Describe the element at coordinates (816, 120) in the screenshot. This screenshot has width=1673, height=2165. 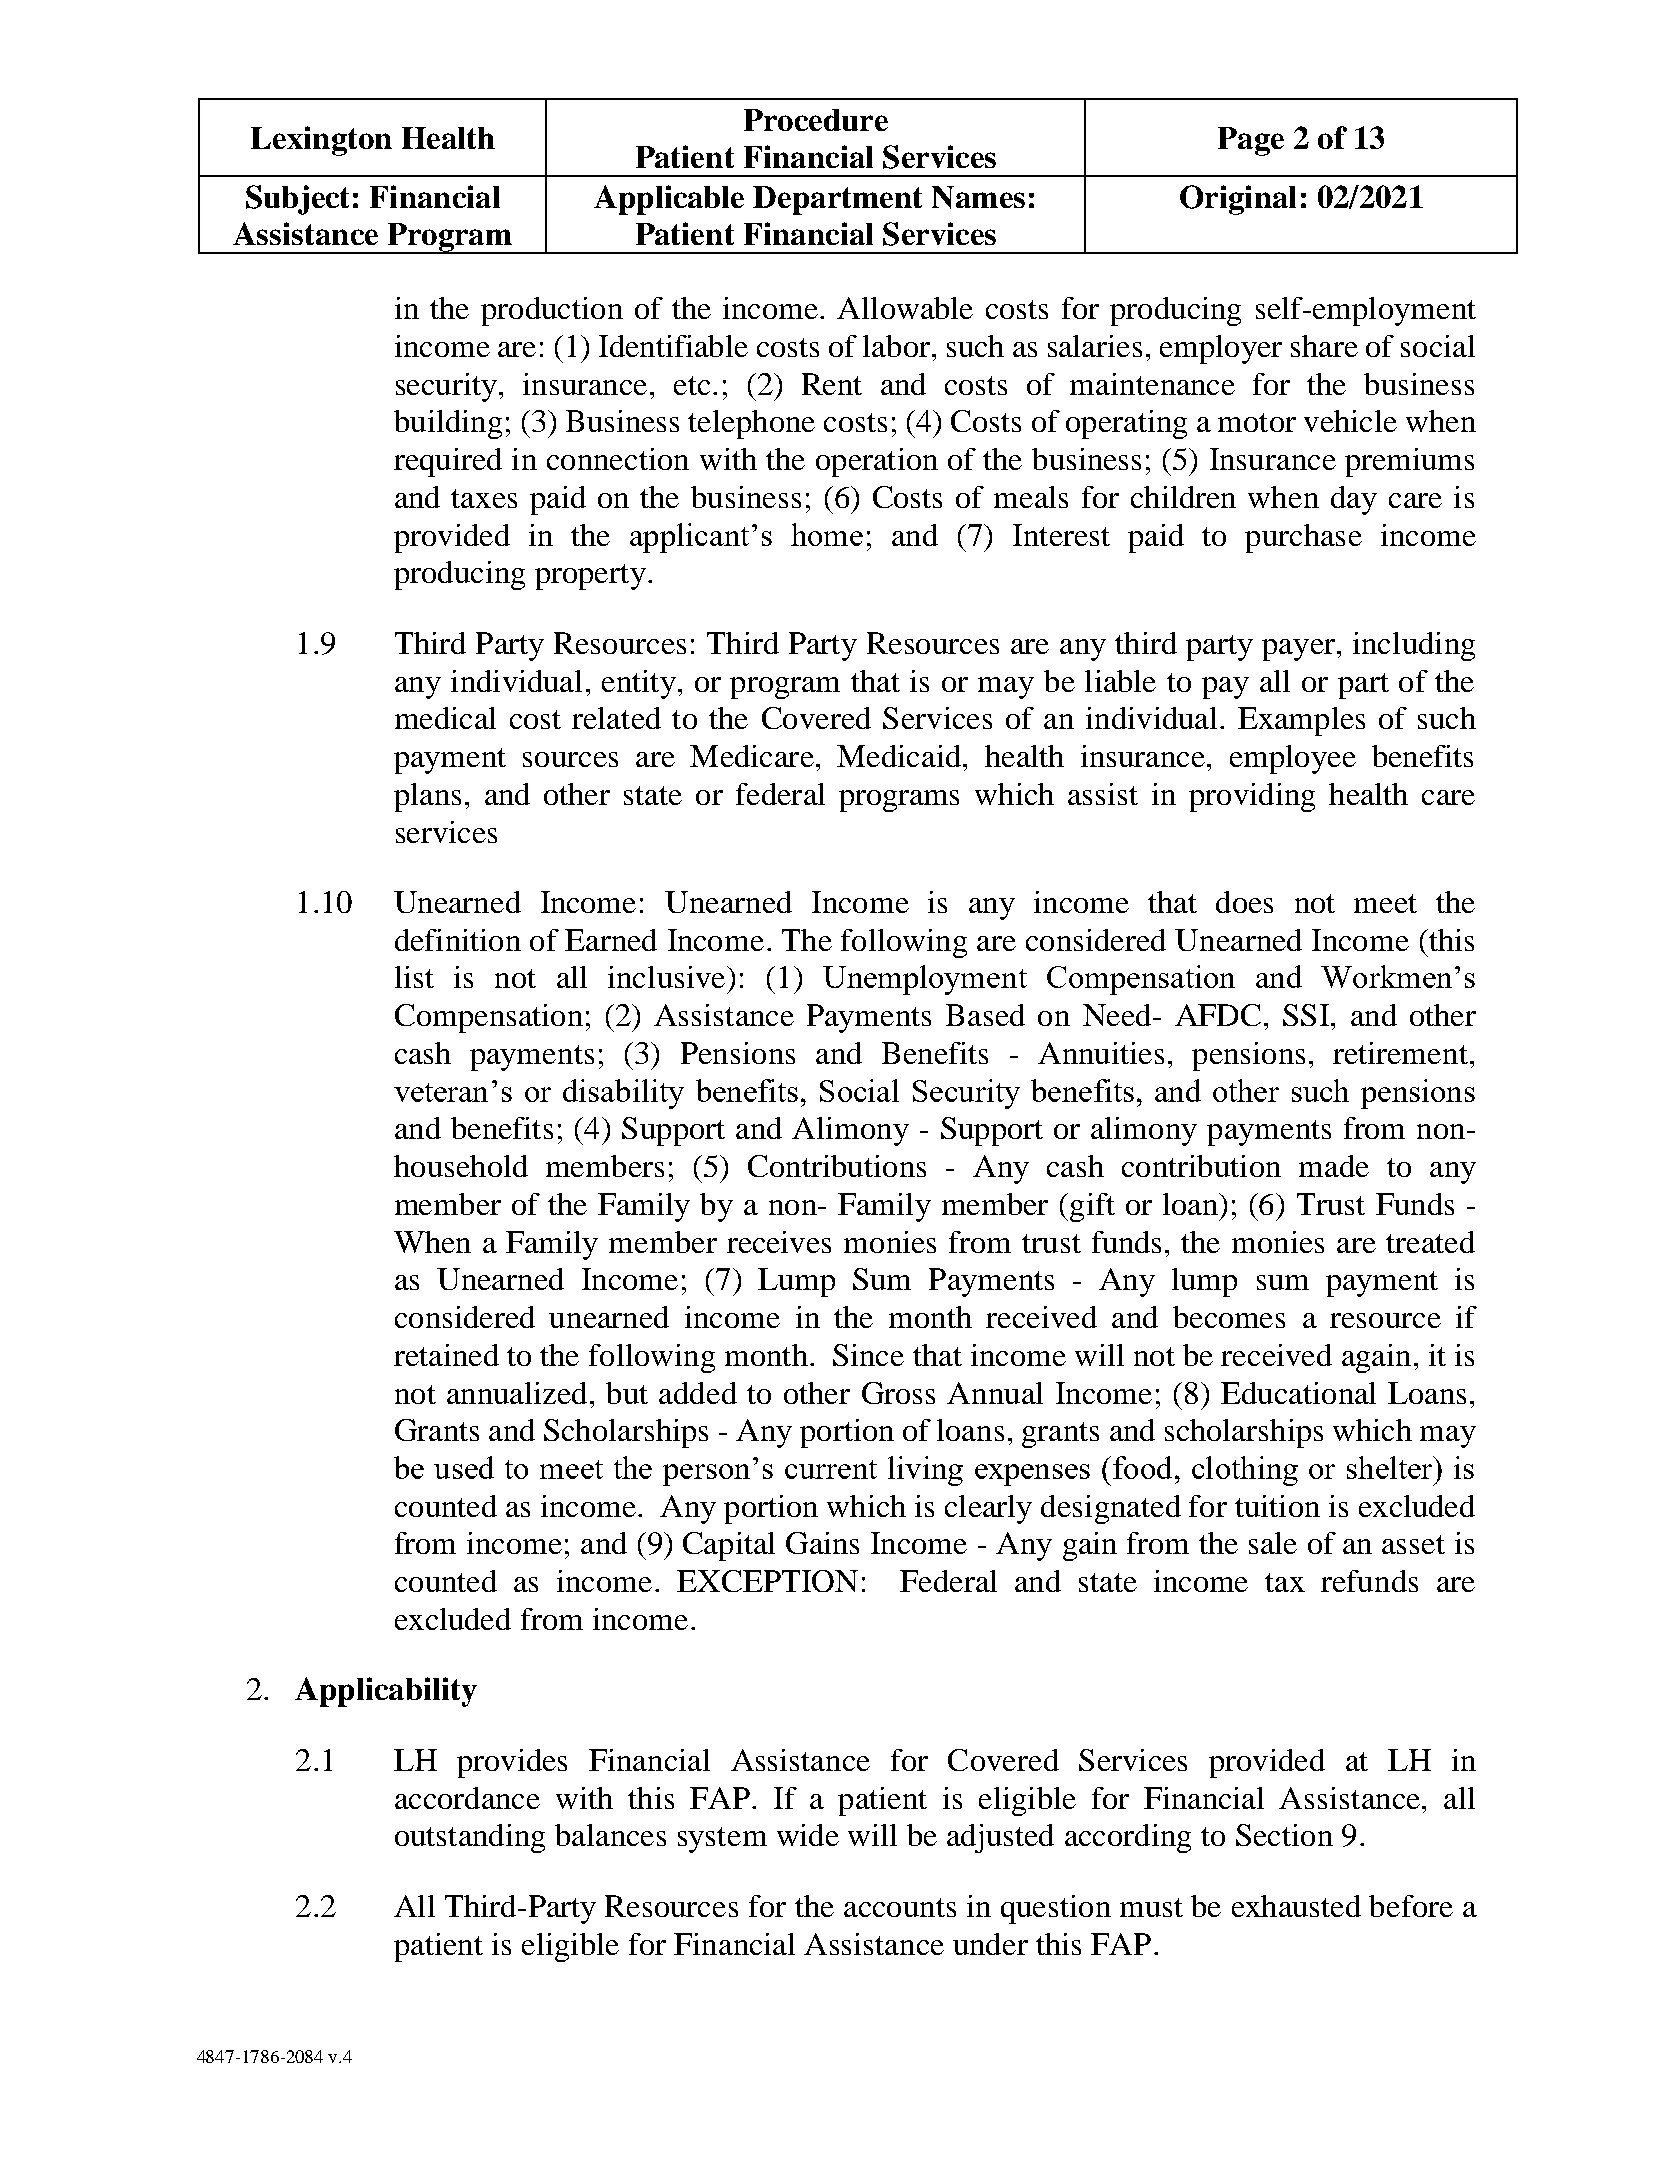
I see `Procedure` at that location.
